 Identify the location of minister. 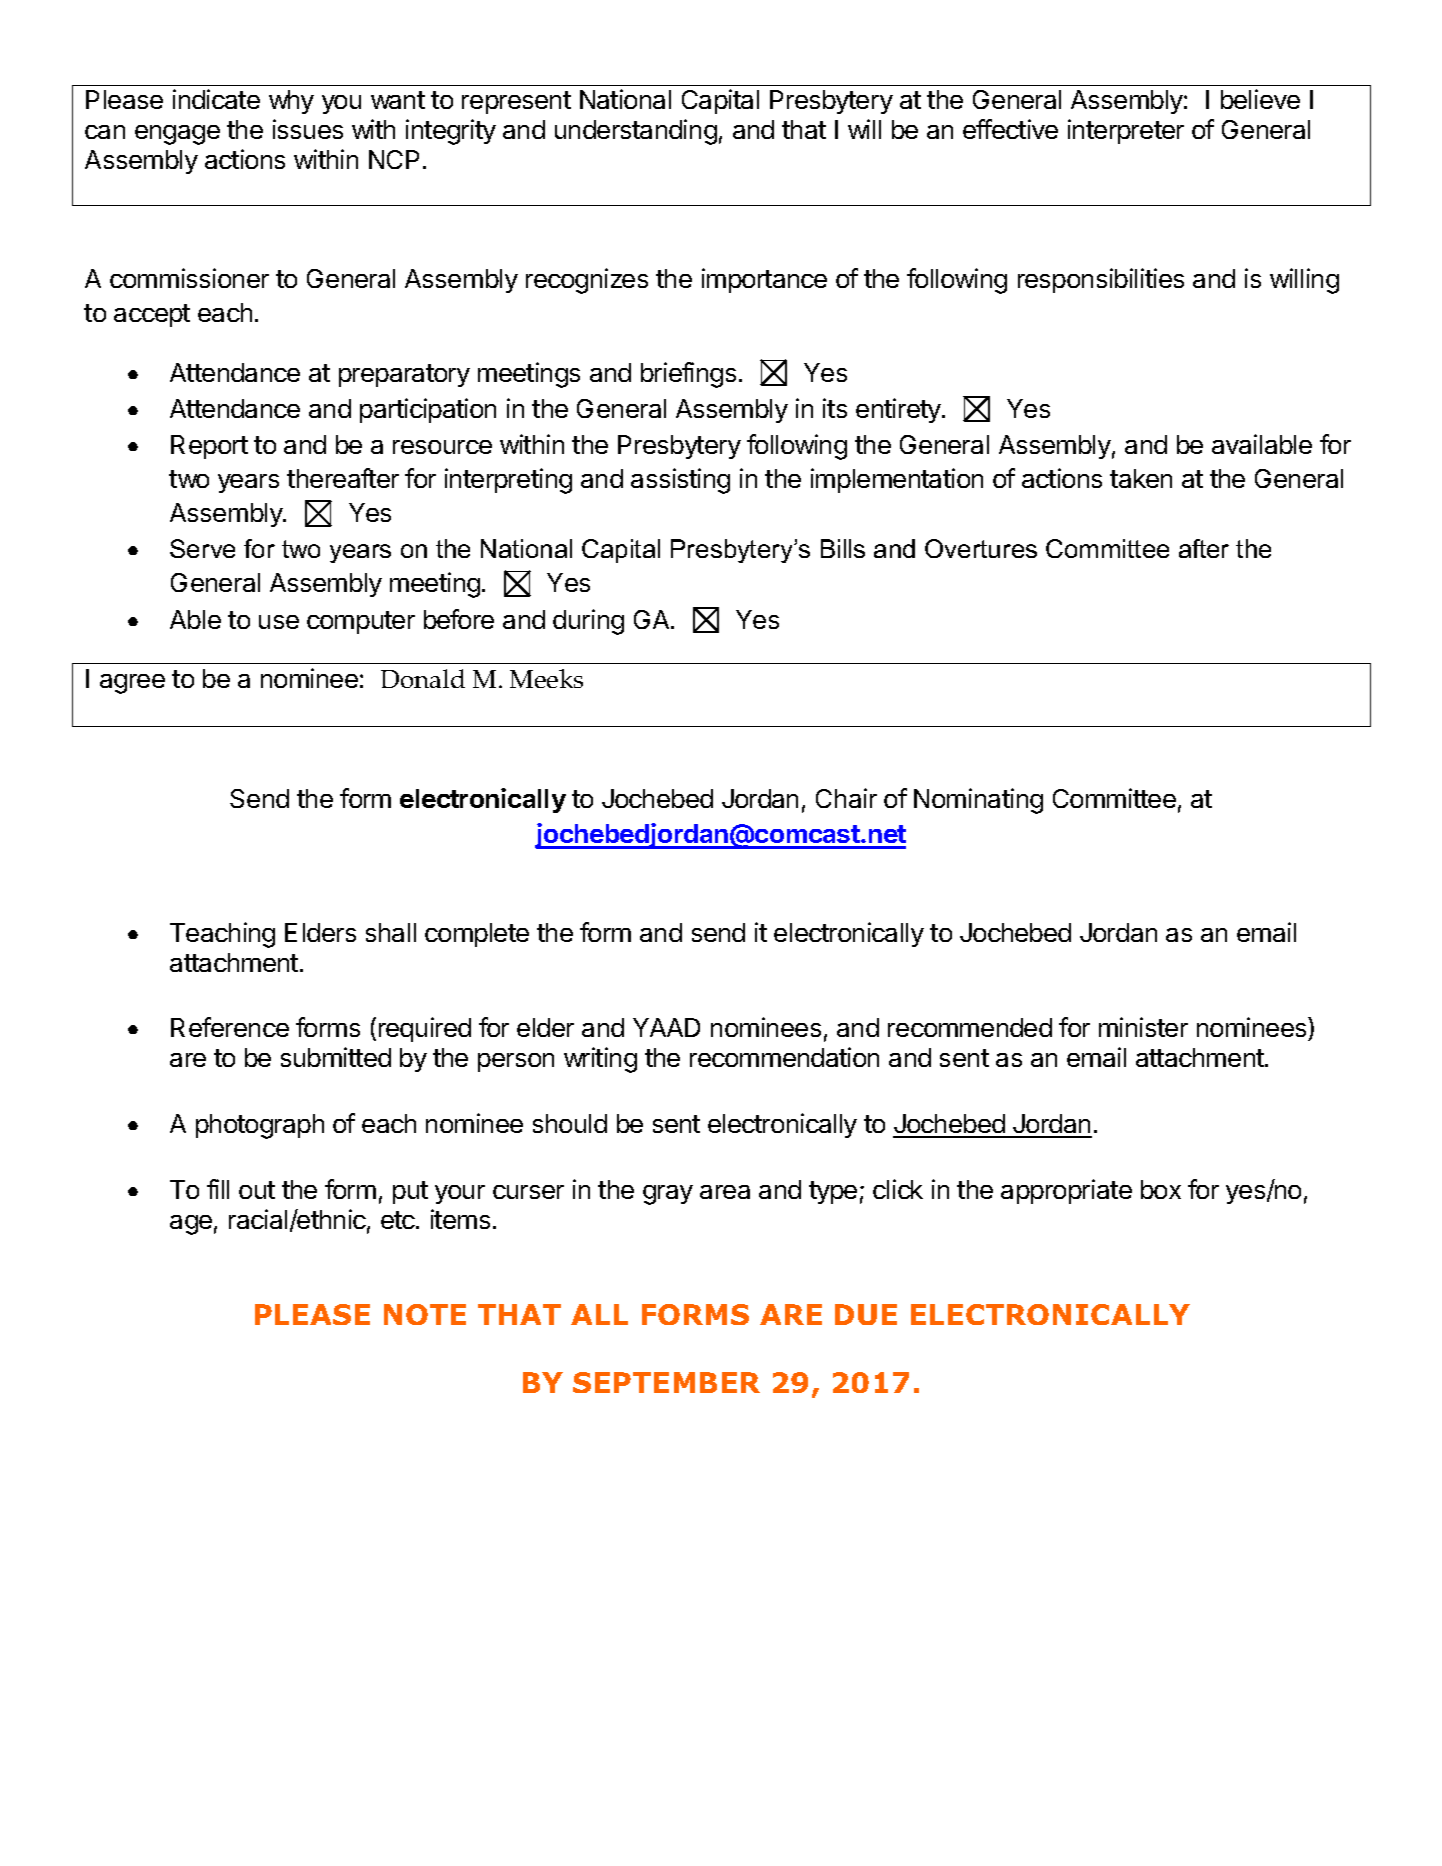
(1143, 1027).
